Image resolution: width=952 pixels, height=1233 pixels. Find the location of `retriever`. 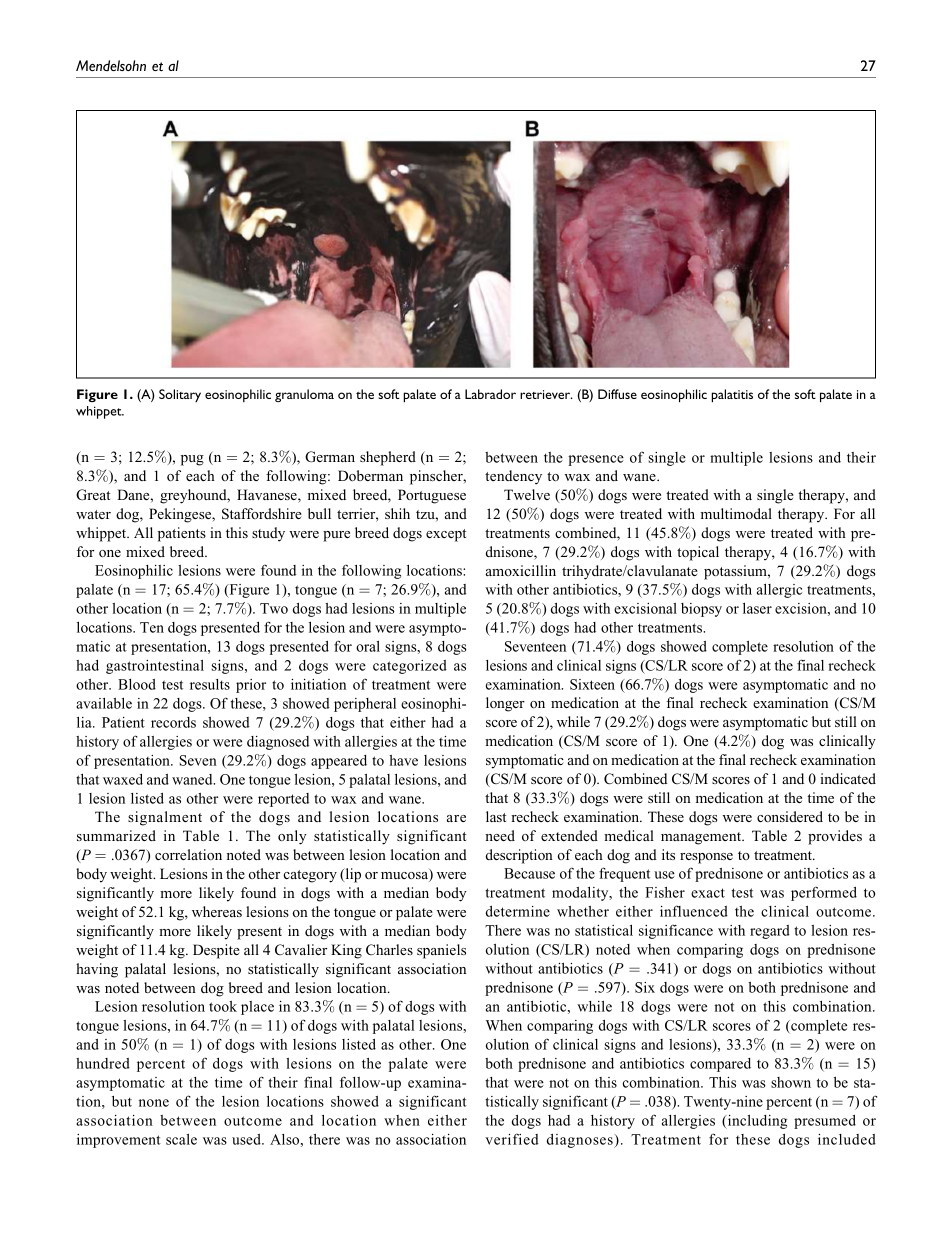

retriever is located at coordinates (546, 394).
